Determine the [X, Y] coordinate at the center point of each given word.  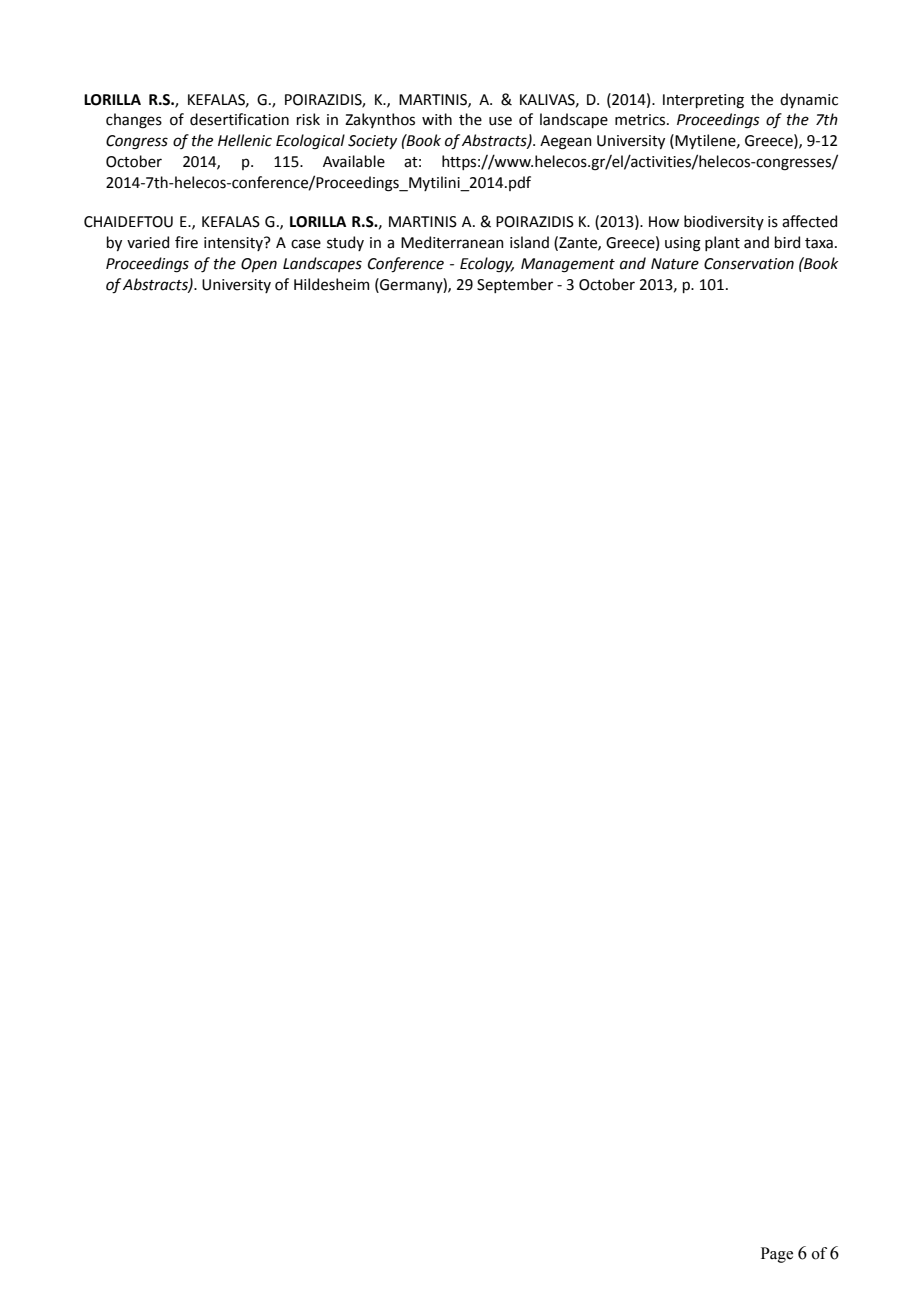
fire [186, 242]
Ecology [487, 265]
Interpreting [703, 101]
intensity [234, 244]
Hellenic [245, 140]
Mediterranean [452, 242]
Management [568, 265]
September [515, 285]
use [500, 121]
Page [777, 1255]
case [306, 244]
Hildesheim [331, 284]
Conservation [749, 264]
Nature [675, 264]
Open [259, 265]
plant [722, 243]
